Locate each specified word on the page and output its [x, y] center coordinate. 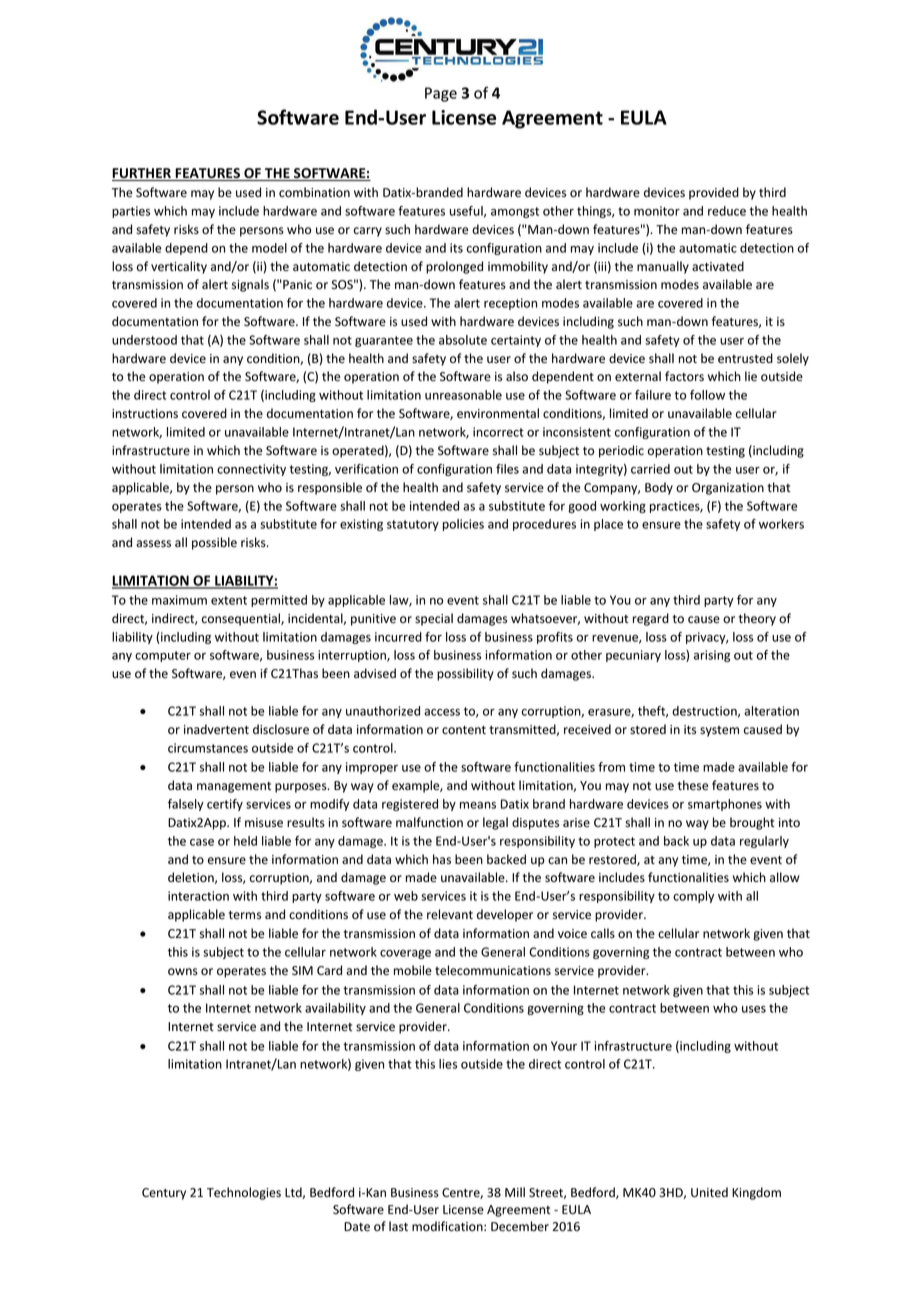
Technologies [244, 1193]
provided [714, 193]
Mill [515, 1192]
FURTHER [142, 174]
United [709, 1192]
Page [441, 94]
